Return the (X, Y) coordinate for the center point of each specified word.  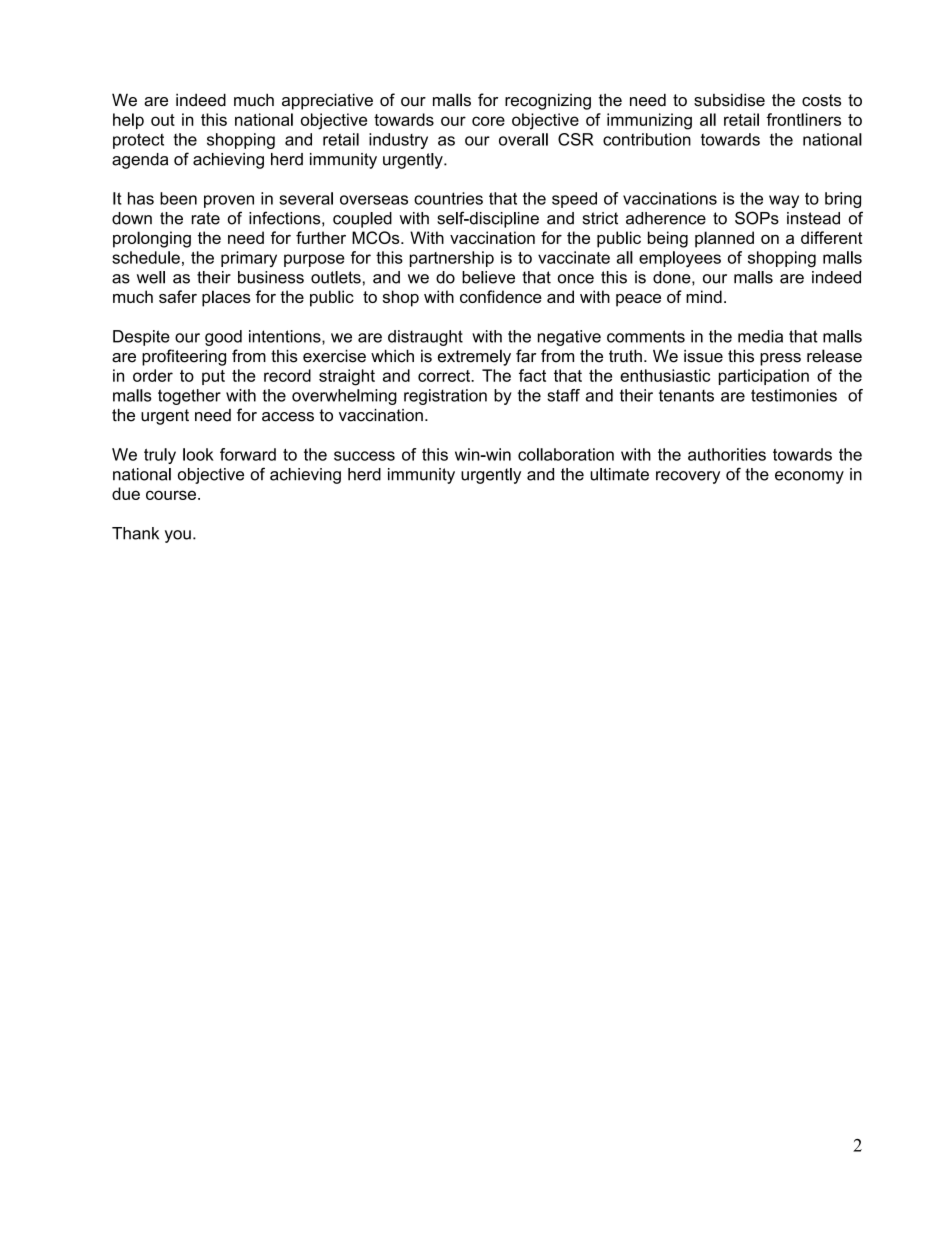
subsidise (729, 100)
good (223, 338)
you (178, 536)
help (128, 121)
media (760, 336)
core (488, 121)
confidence (501, 296)
